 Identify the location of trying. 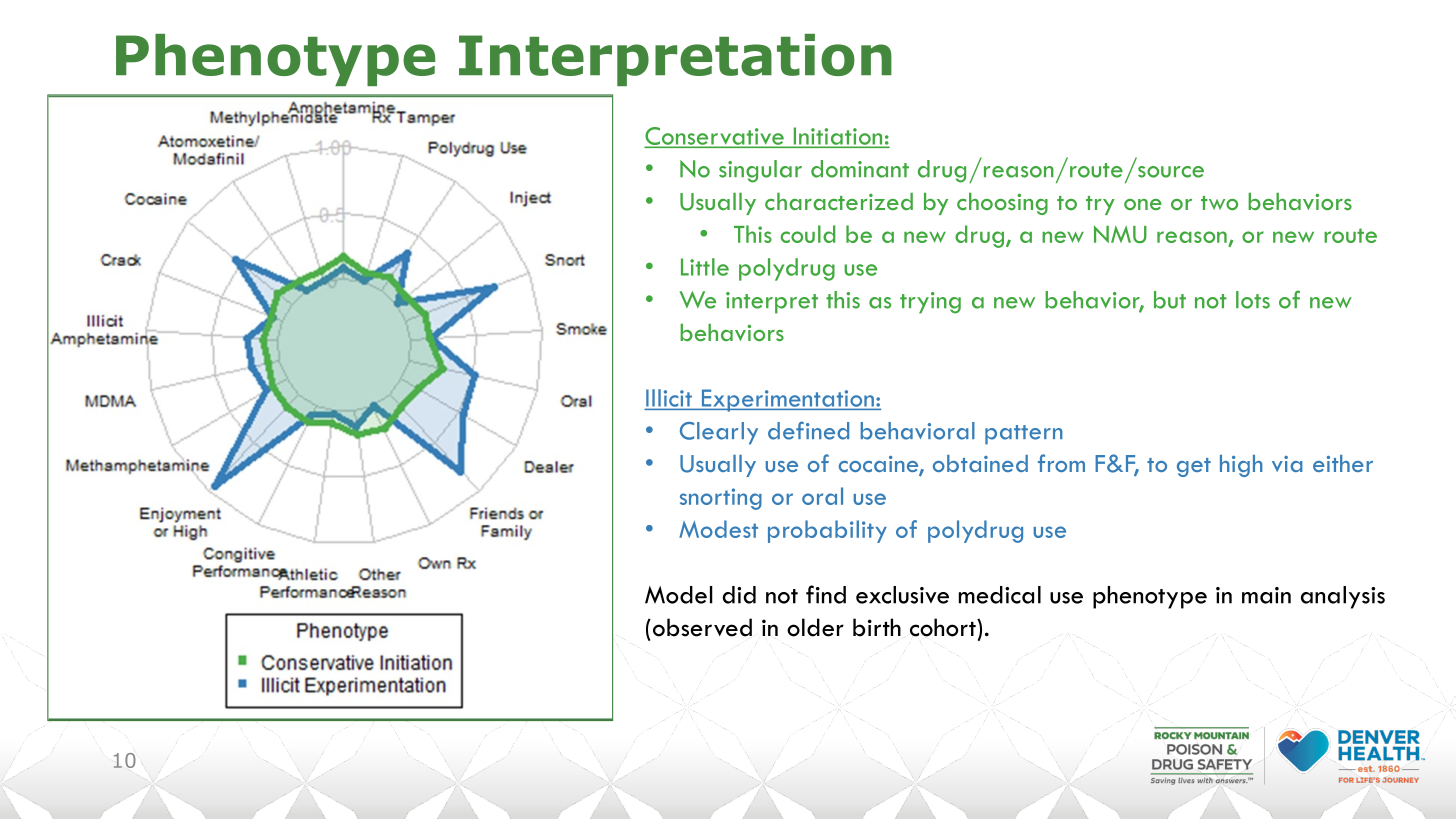
(930, 303).
